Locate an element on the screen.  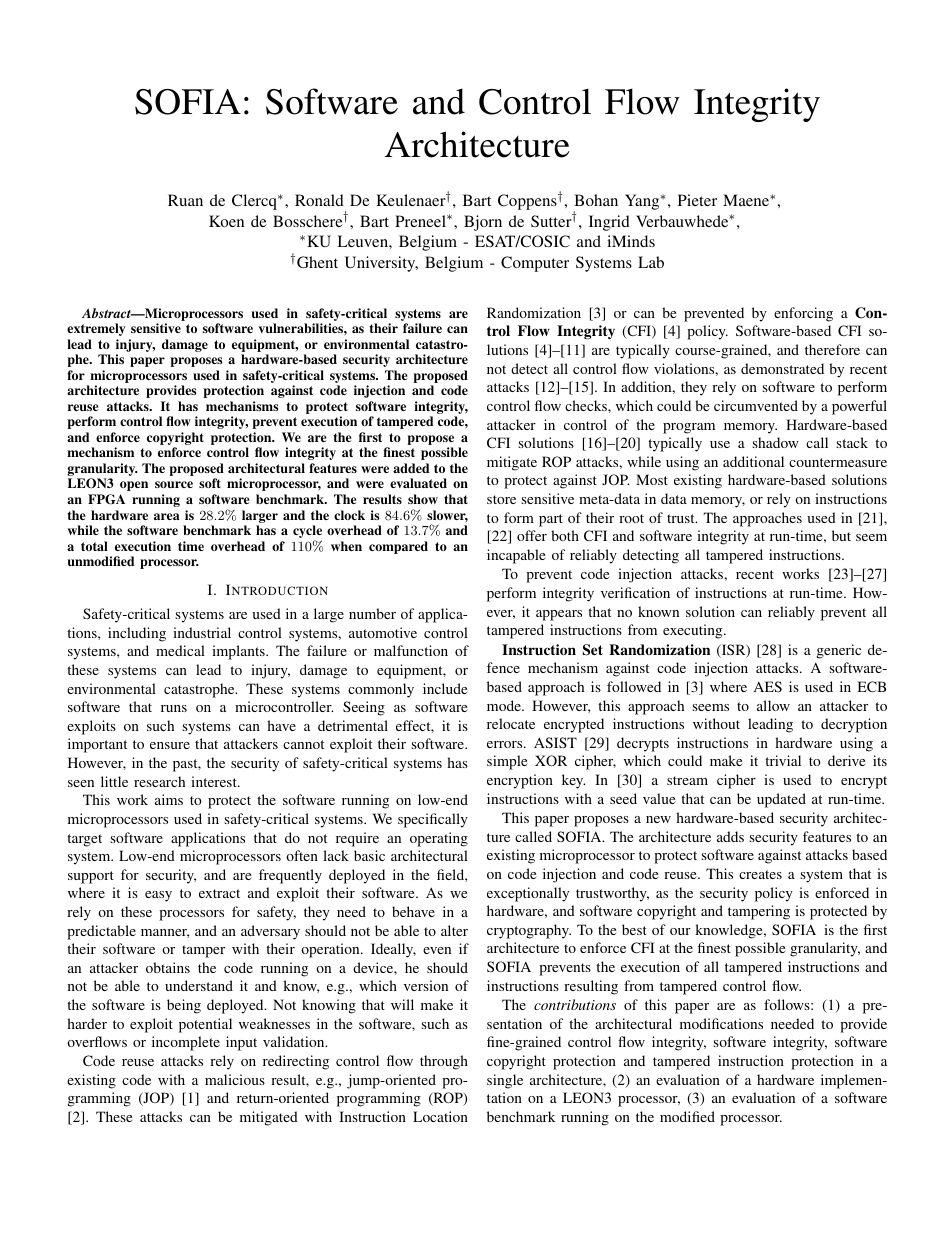
Pieter is located at coordinates (697, 200).
